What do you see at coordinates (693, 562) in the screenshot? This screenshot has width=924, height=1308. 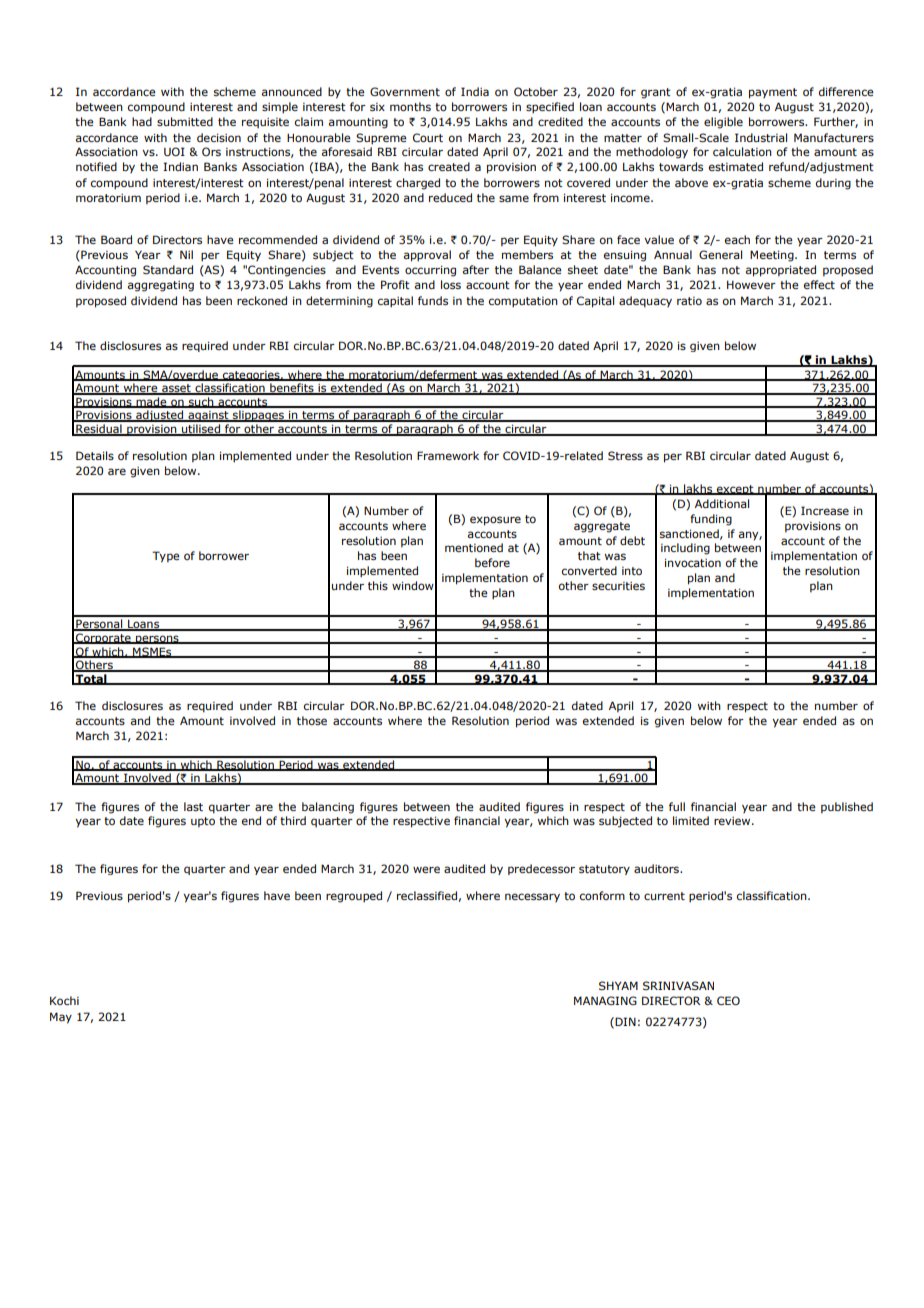 I see `invocation` at bounding box center [693, 562].
